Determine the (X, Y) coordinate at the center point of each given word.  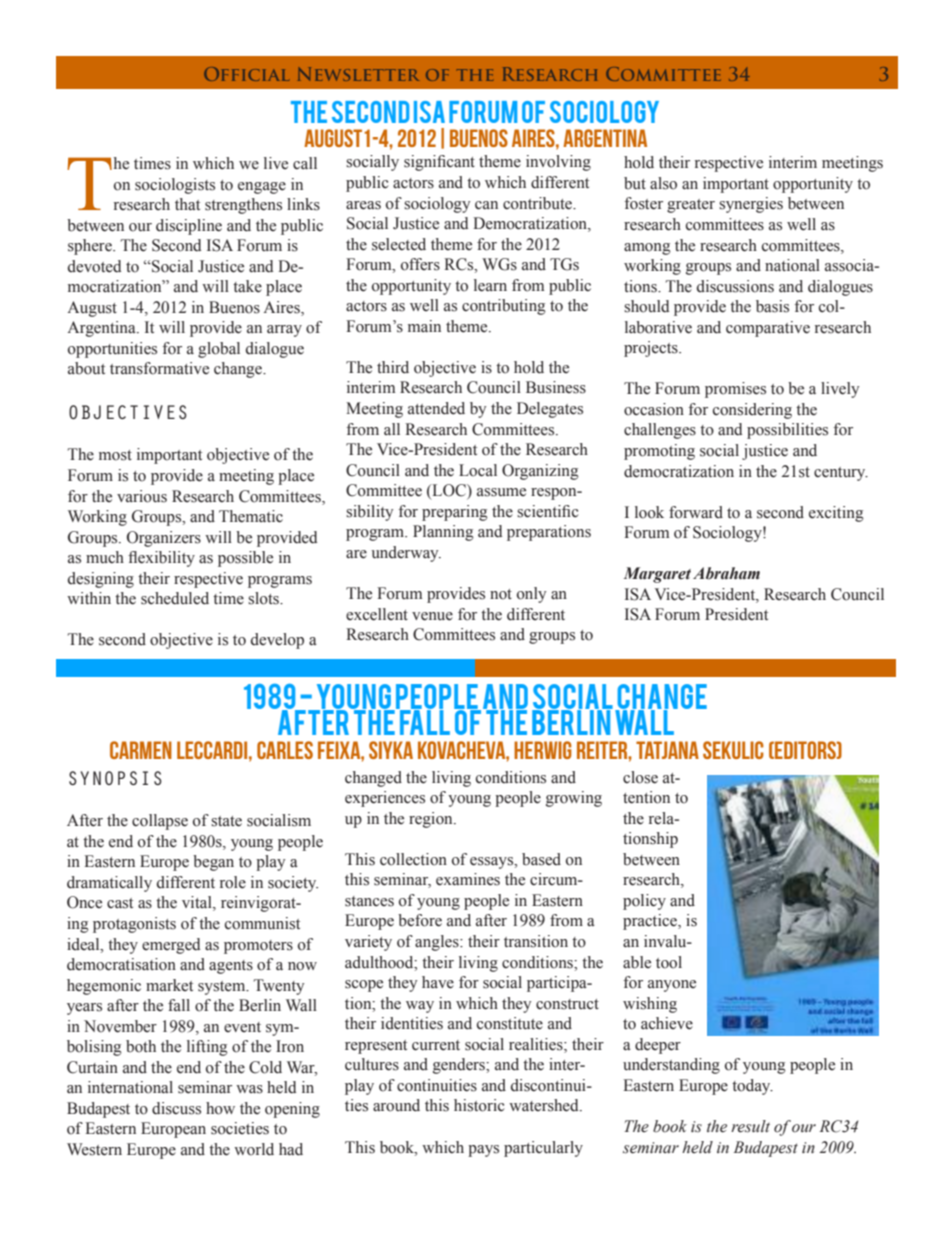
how (220, 1108)
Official (246, 74)
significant (439, 163)
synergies (751, 205)
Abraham (726, 573)
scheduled (175, 598)
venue (432, 616)
